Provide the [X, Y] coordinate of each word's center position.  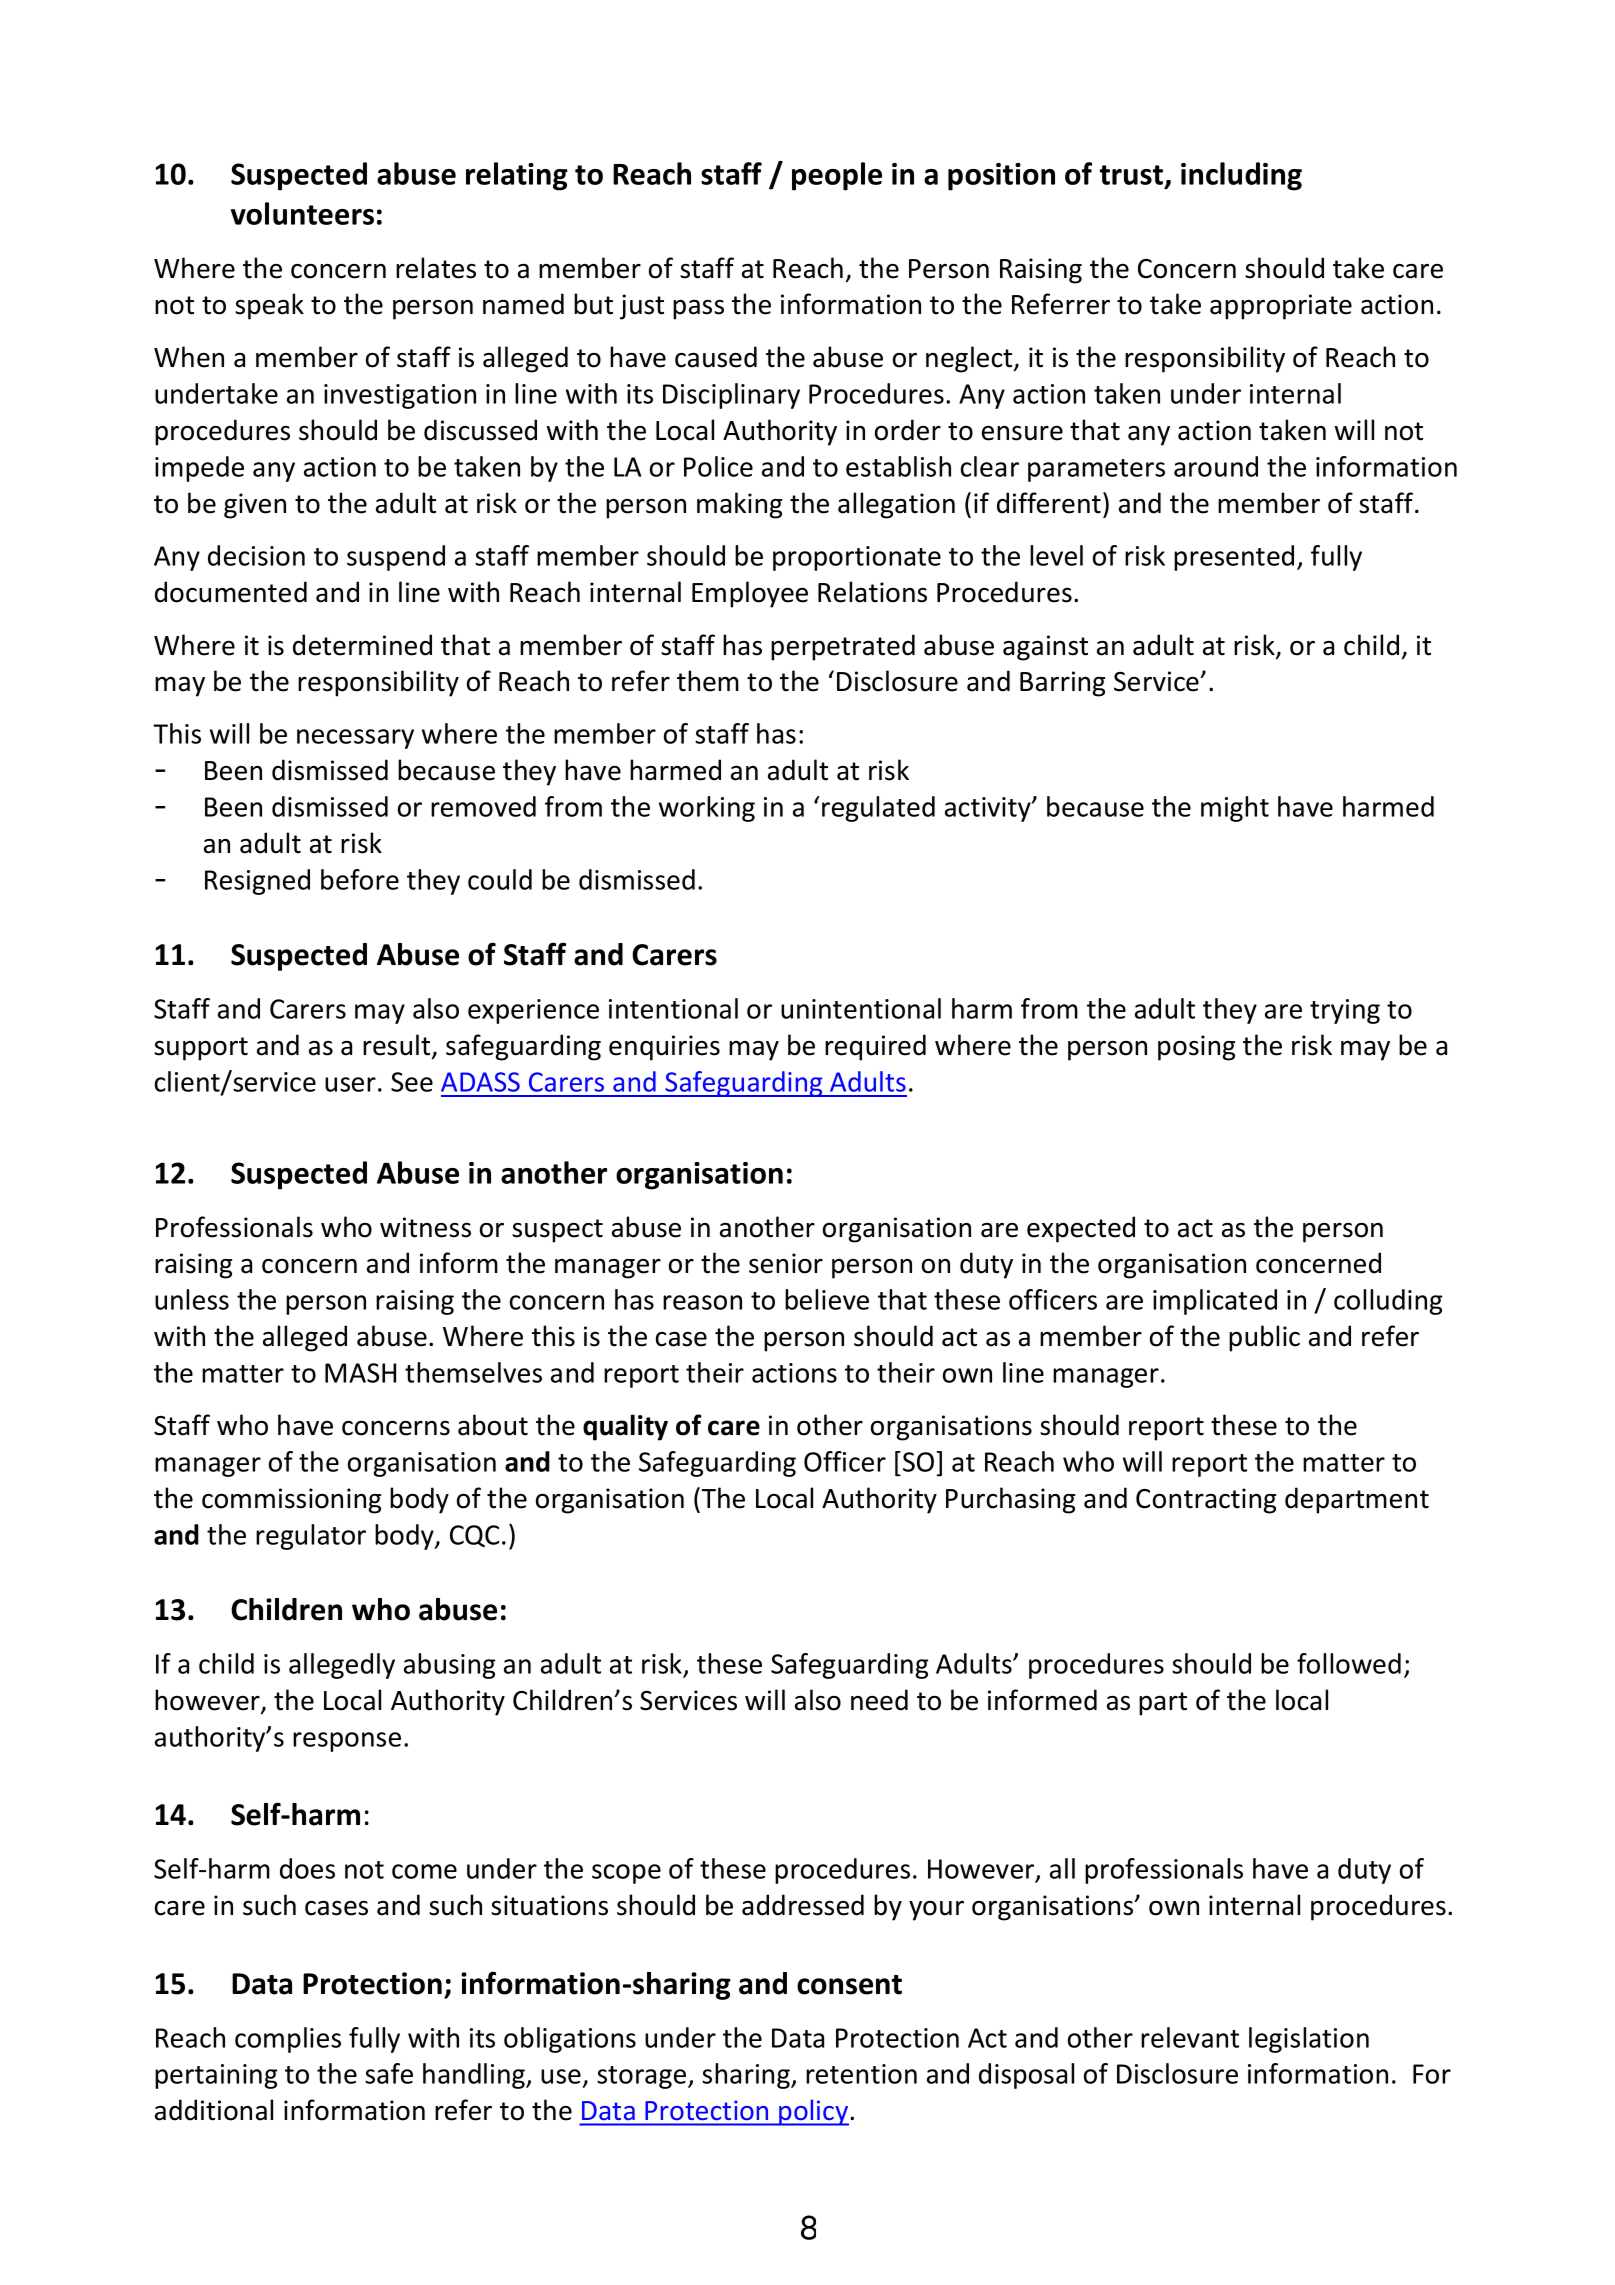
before [360, 879]
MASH [360, 1373]
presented [1234, 558]
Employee [750, 594]
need [879, 1700]
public [1264, 1338]
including [1241, 176]
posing [1196, 1048]
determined [362, 645]
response [347, 1742]
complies [288, 2040]
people [837, 176]
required [875, 1047]
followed [1349, 1663]
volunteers [302, 213]
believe [827, 1299]
